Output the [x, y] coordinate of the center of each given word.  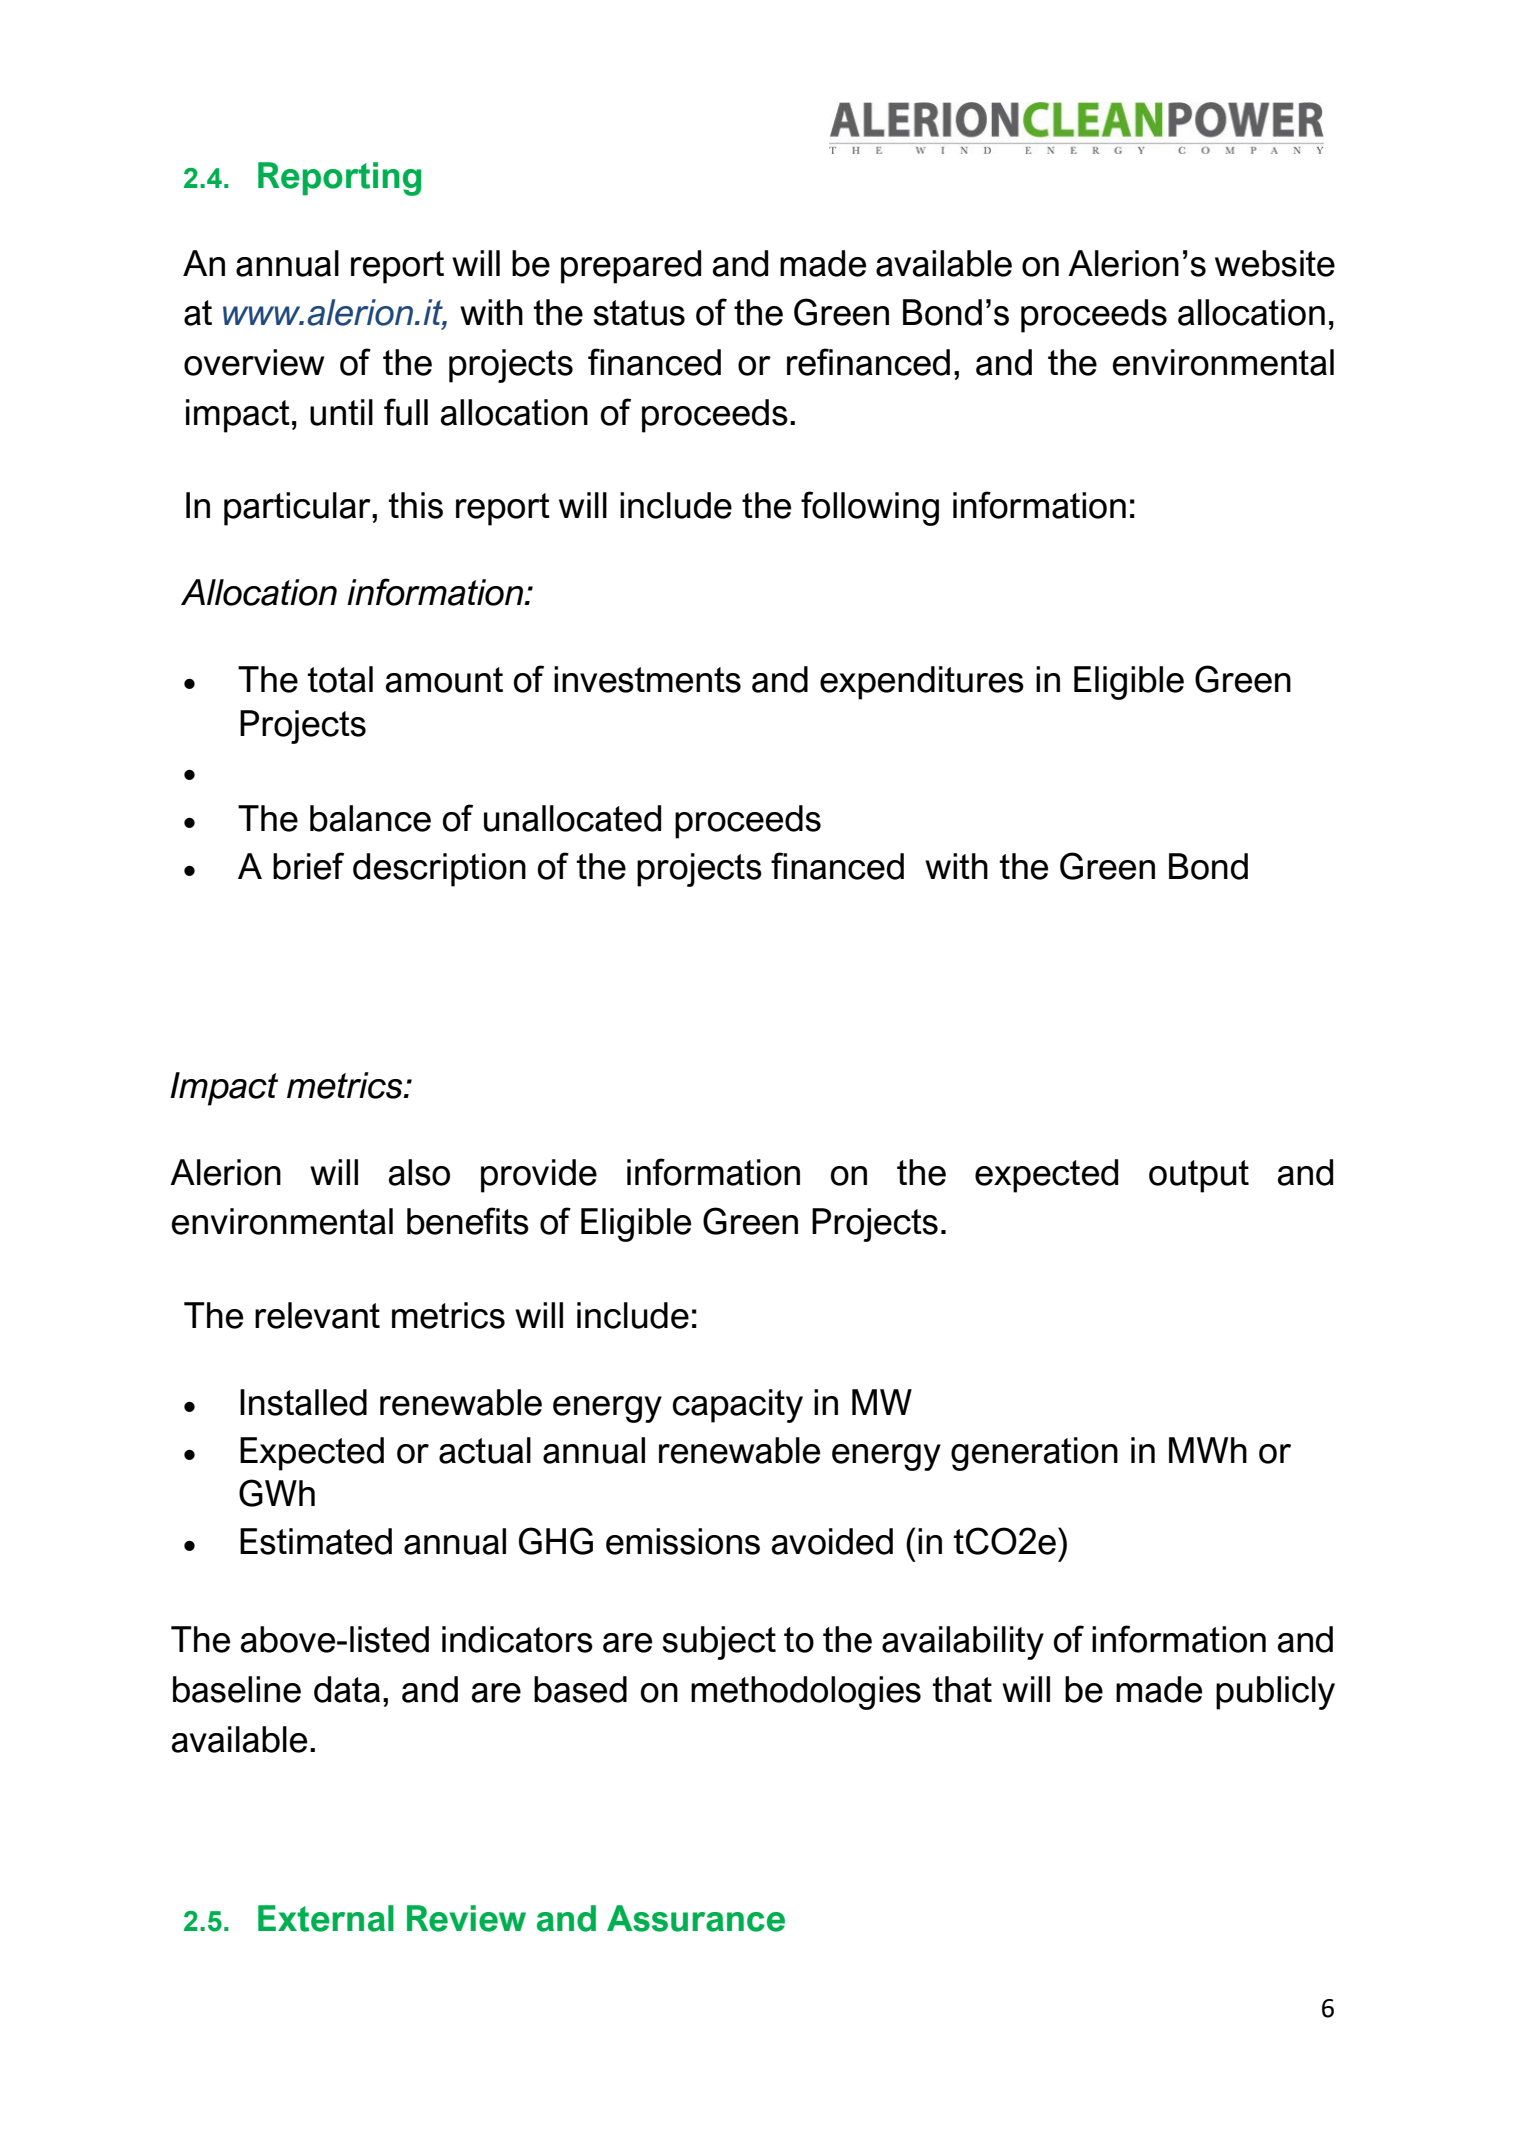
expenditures [922, 683]
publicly [1275, 1693]
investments [647, 679]
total [340, 679]
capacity [738, 1406]
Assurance [696, 1918]
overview [254, 362]
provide [539, 1176]
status [639, 313]
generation [1034, 1454]
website [1275, 263]
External [326, 1918]
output [1199, 1176]
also [419, 1172]
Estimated [316, 1541]
